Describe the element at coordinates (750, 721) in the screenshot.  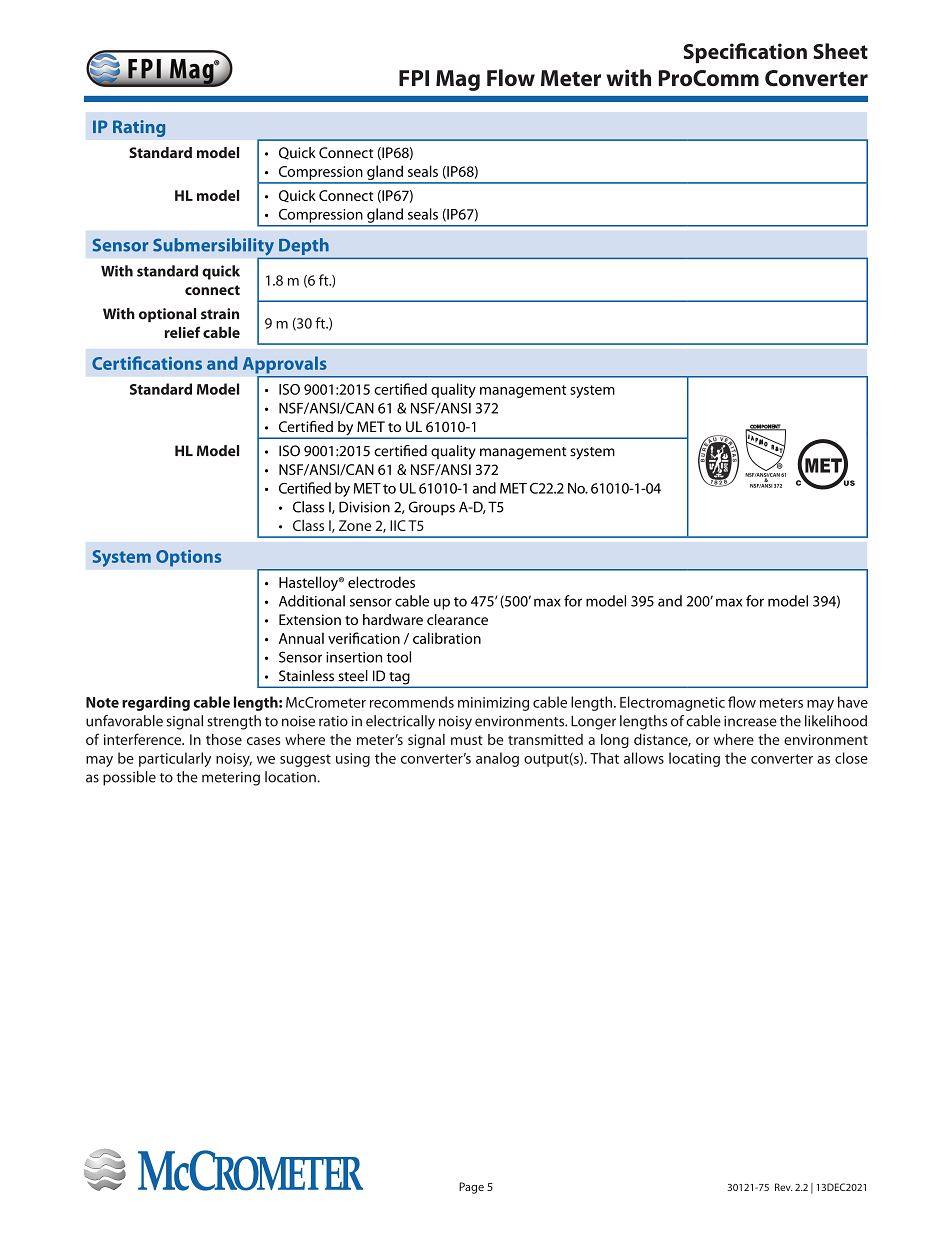
I see `increase` at that location.
